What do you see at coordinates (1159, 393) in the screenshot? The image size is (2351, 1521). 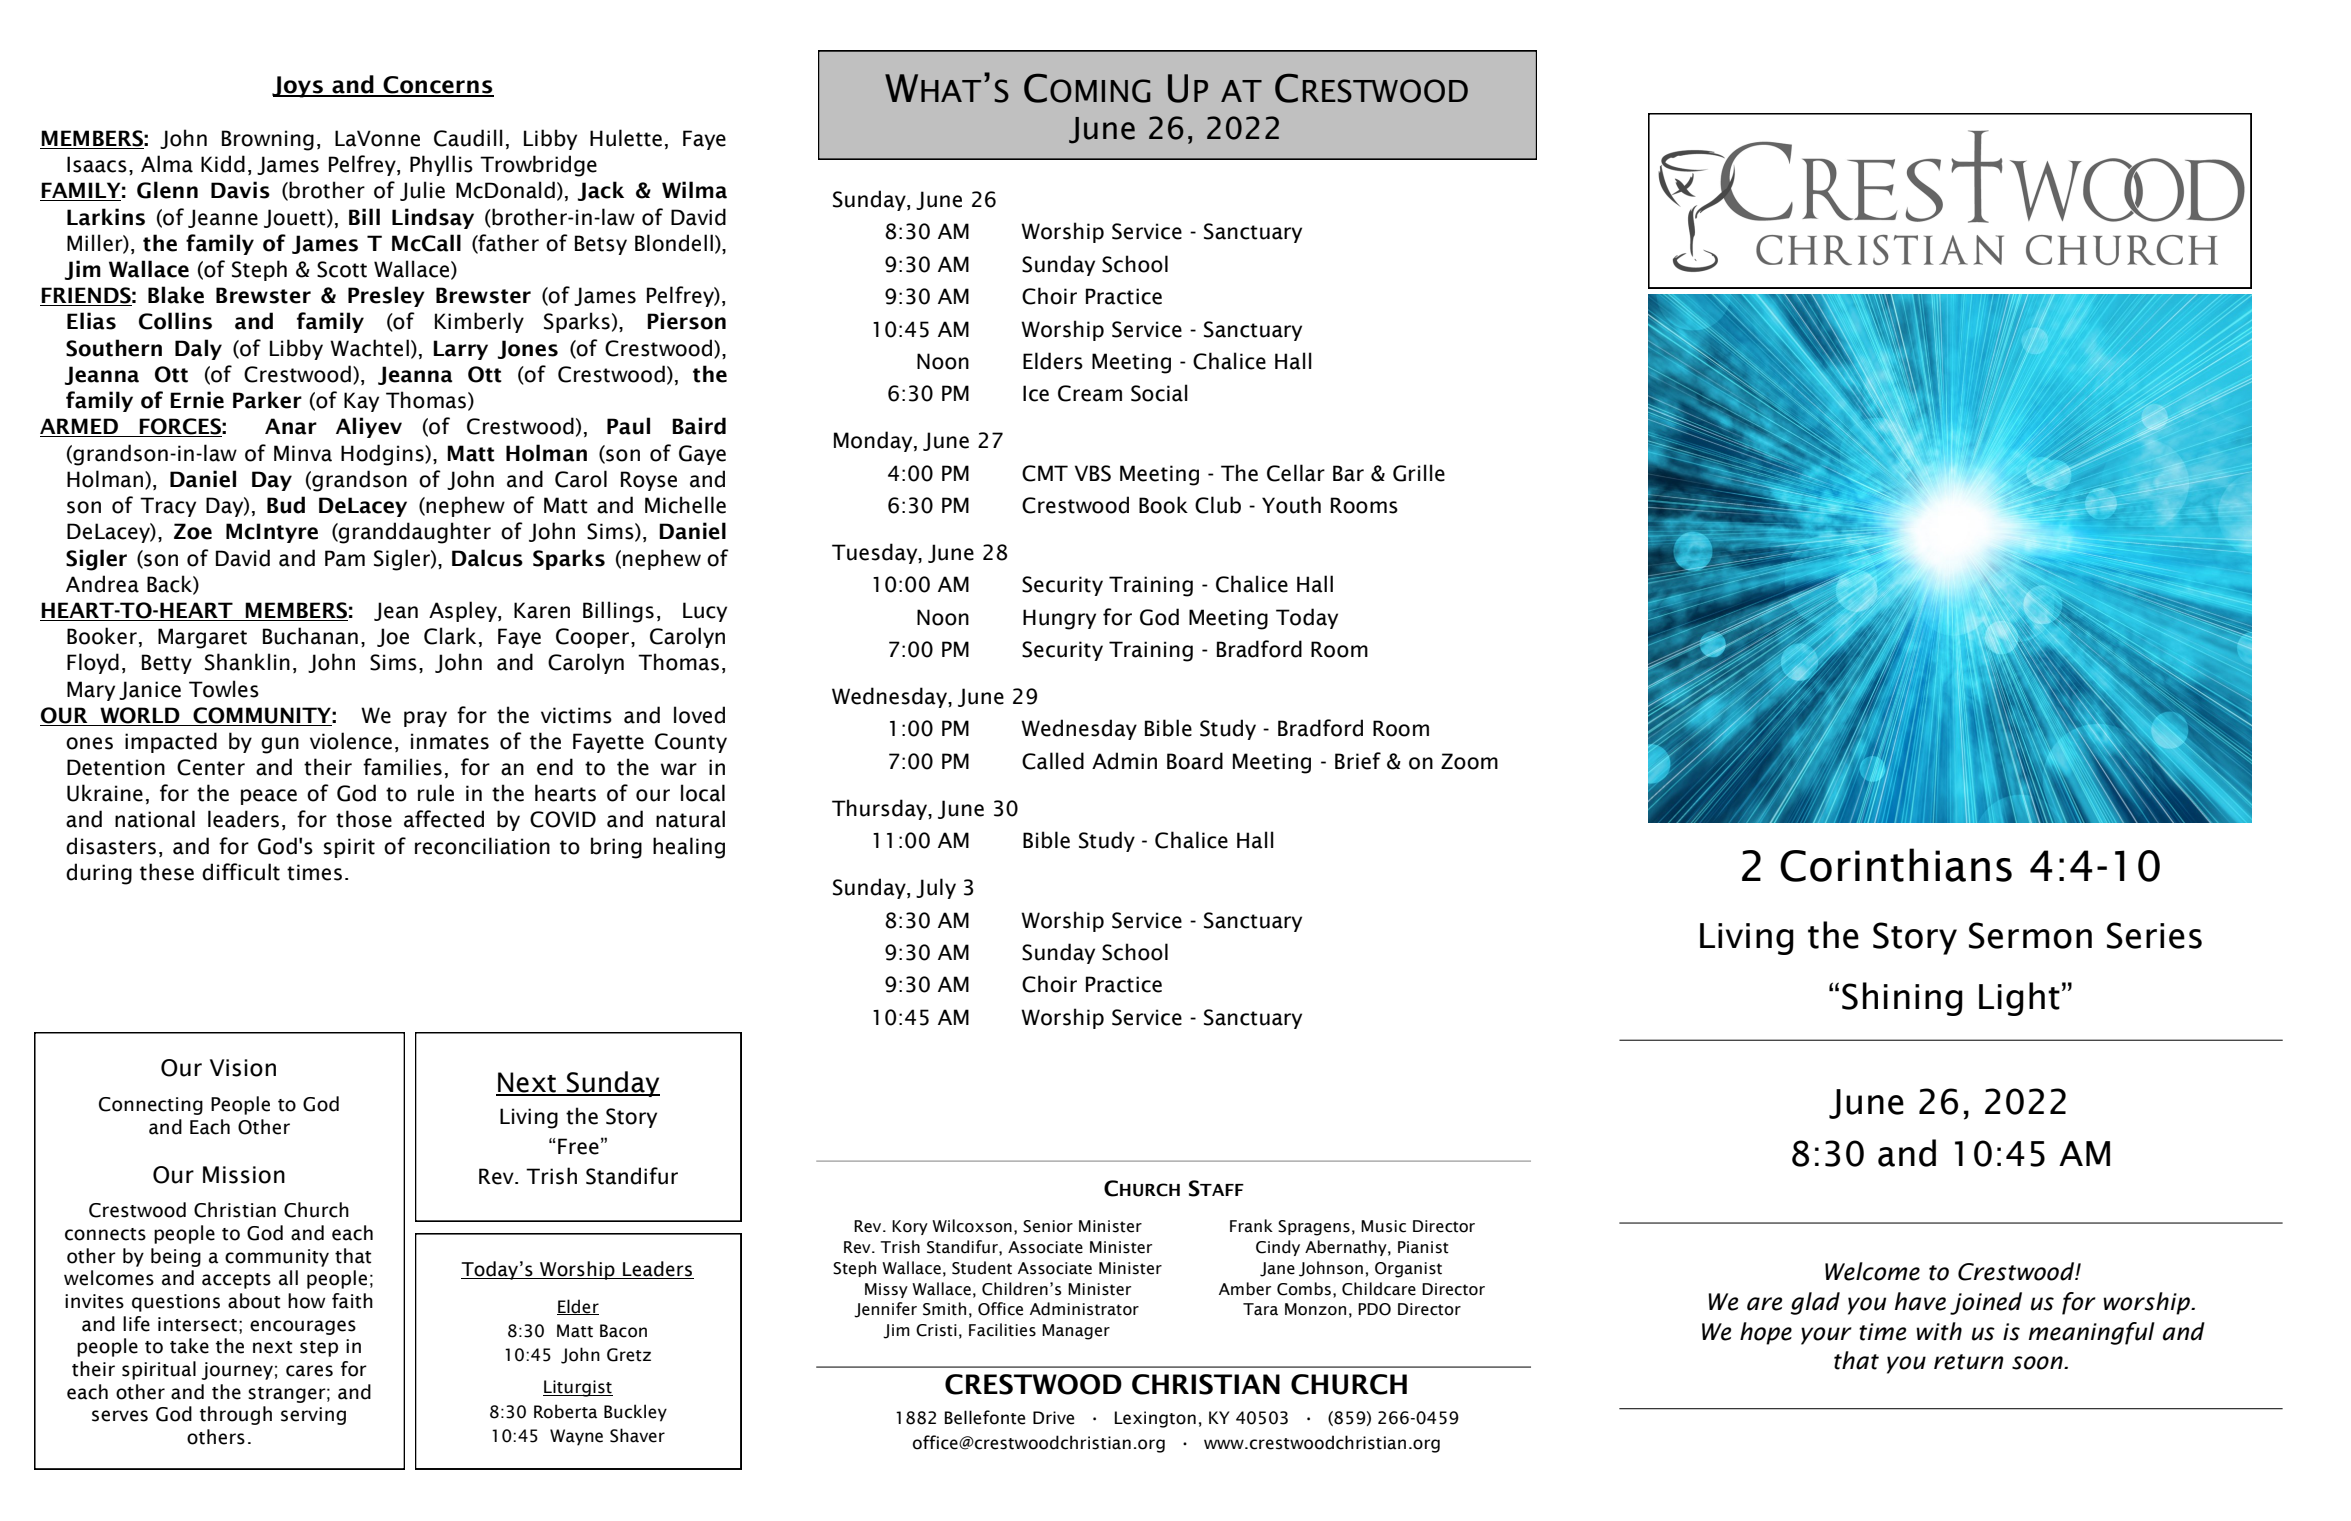 I see `Social` at bounding box center [1159, 393].
